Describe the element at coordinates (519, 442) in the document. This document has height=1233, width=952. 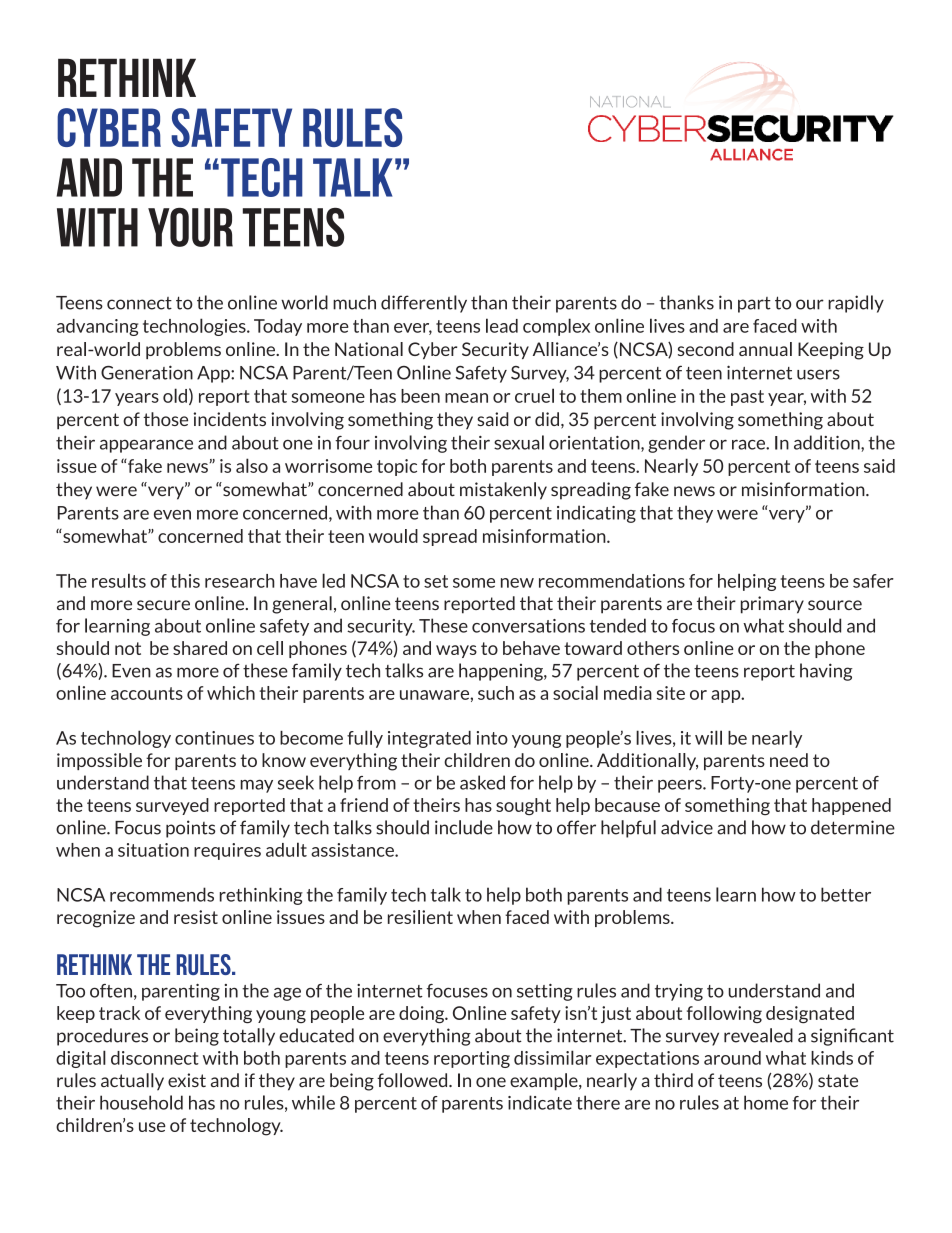
I see `sexual` at that location.
